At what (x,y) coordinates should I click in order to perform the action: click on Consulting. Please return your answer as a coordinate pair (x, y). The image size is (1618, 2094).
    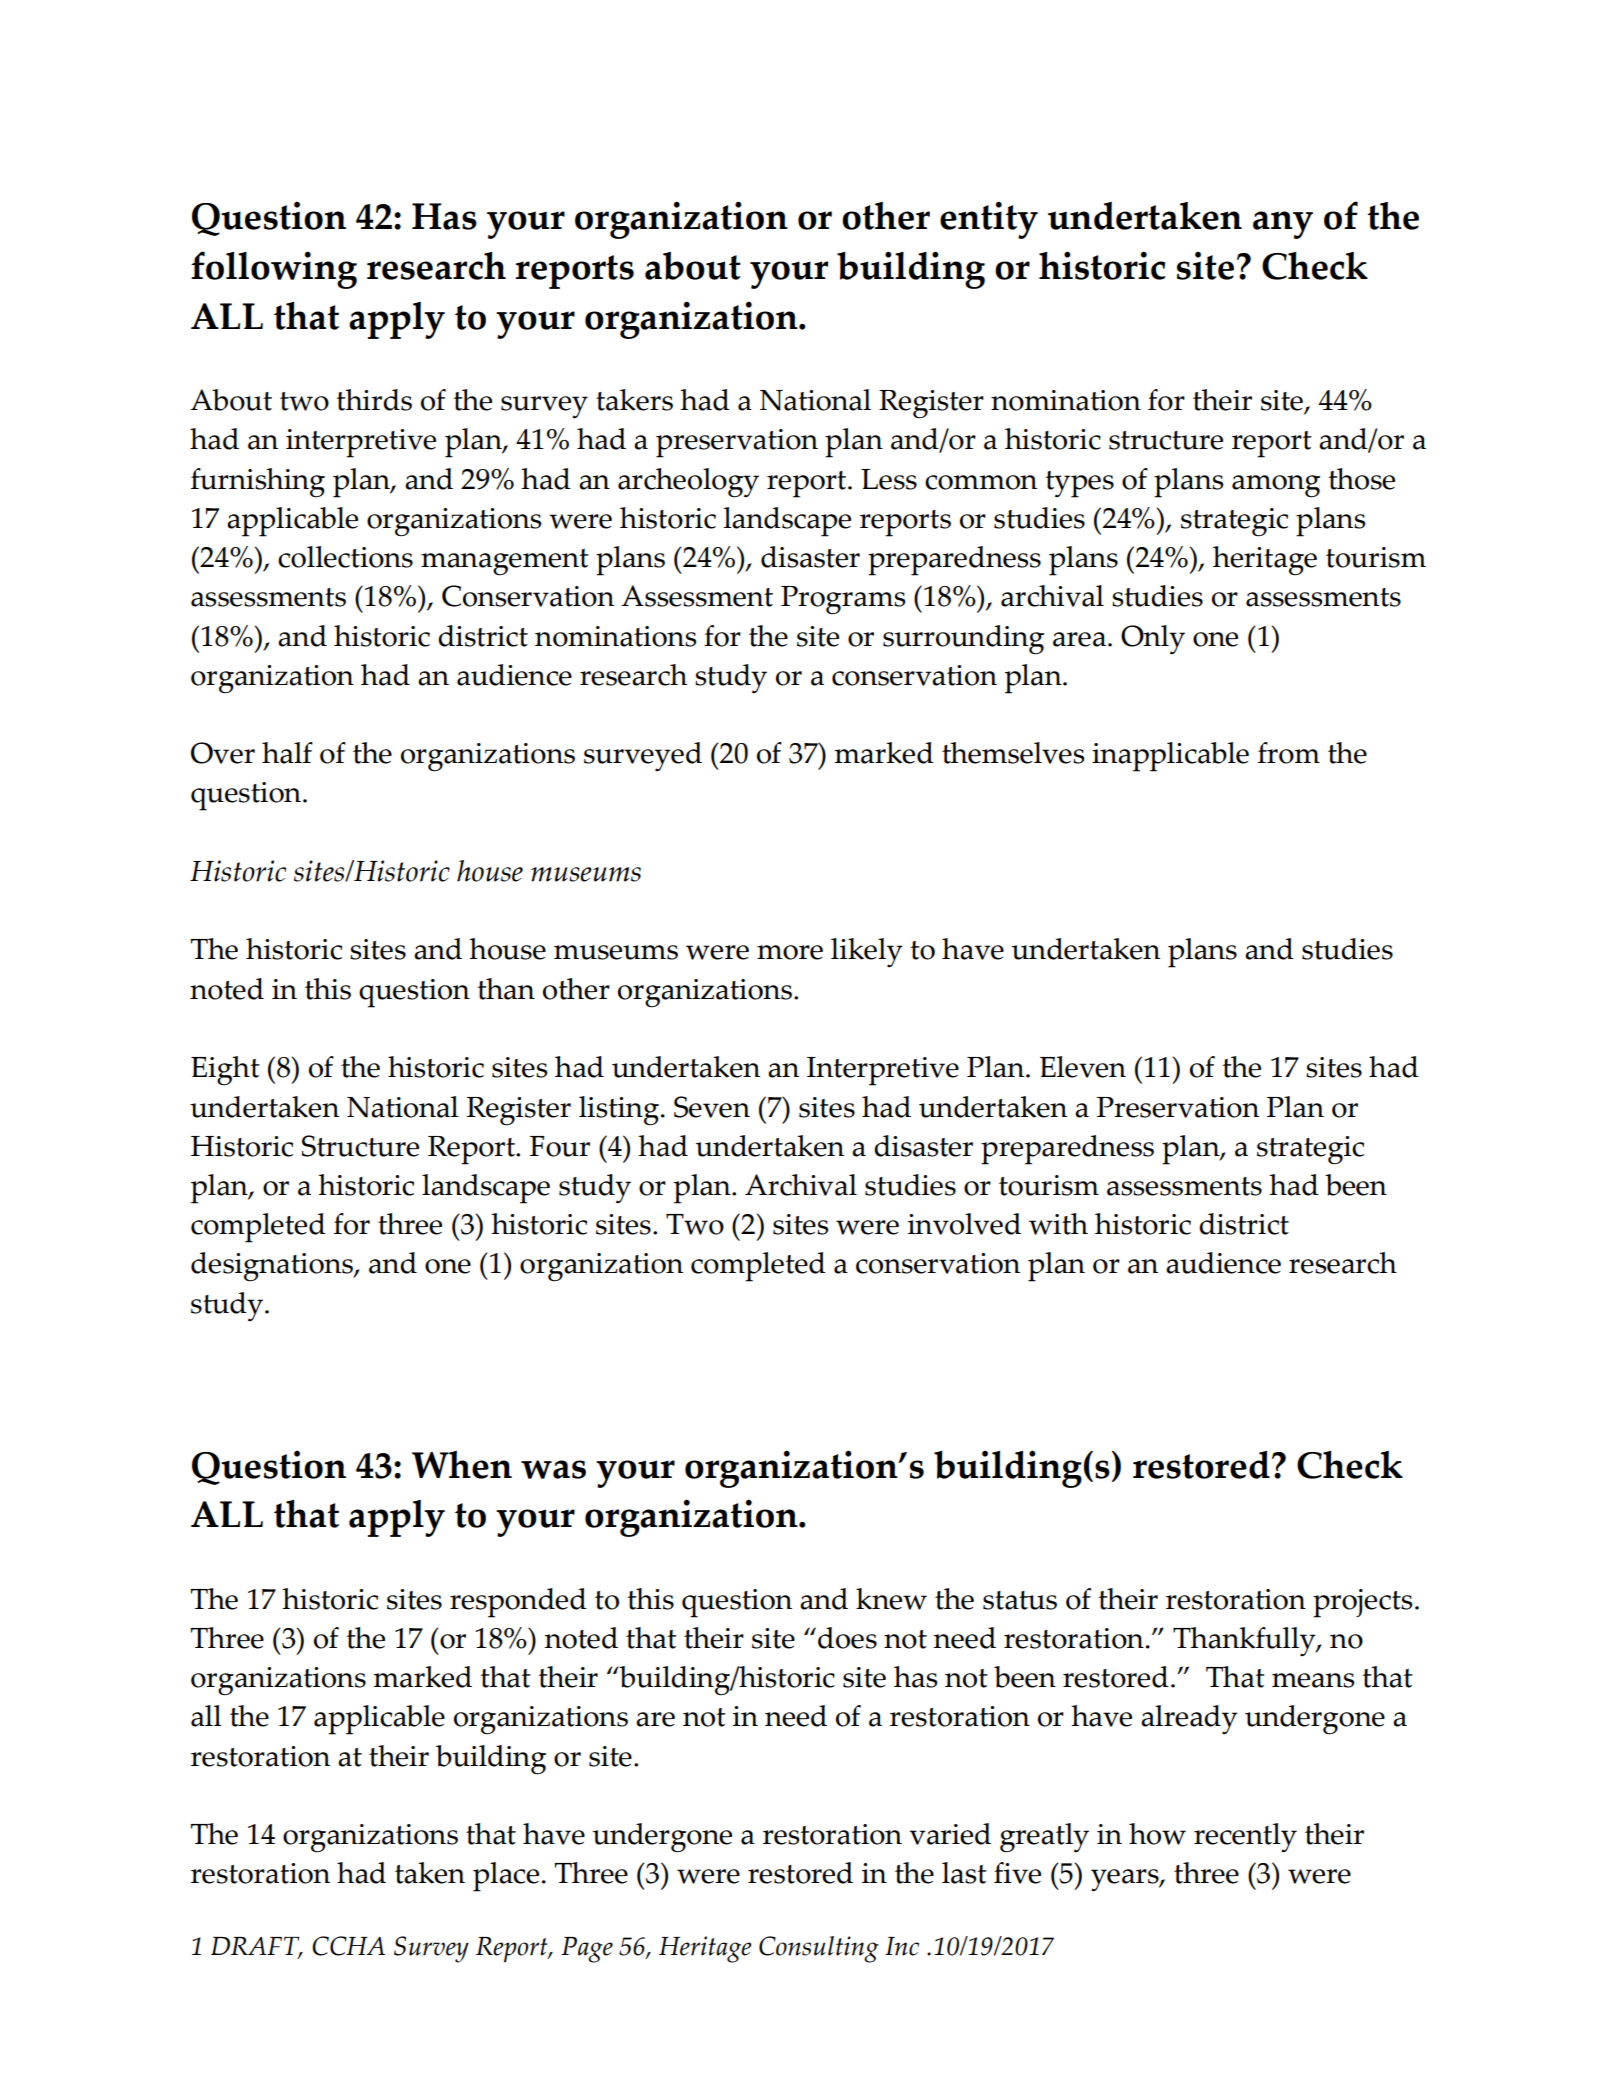
    Looking at the image, I should click on (819, 1949).
